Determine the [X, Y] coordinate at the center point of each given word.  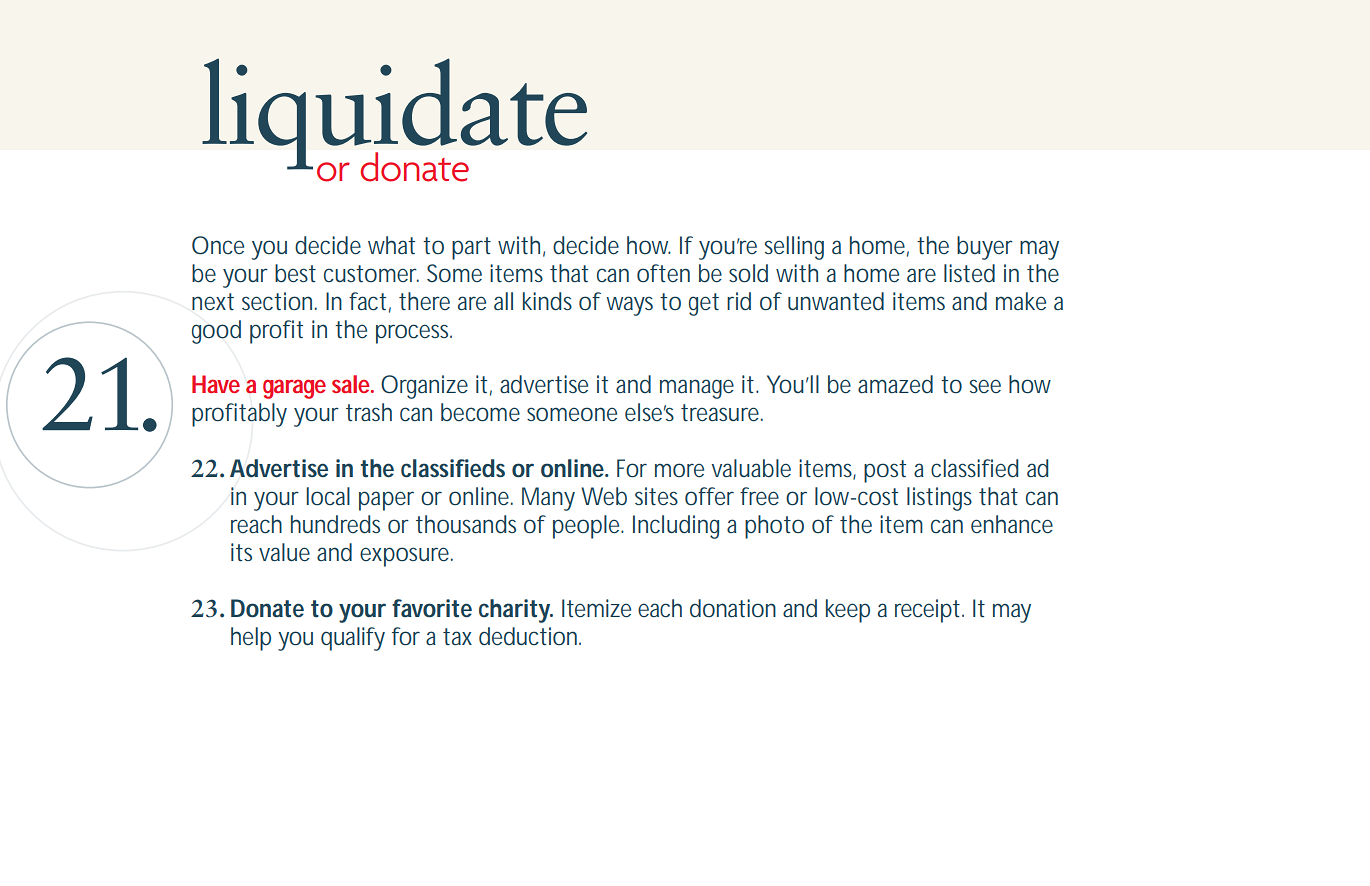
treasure [722, 412]
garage [294, 389]
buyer [985, 248]
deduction [530, 636]
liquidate [394, 115]
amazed [895, 384]
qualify [353, 639]
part [471, 248]
